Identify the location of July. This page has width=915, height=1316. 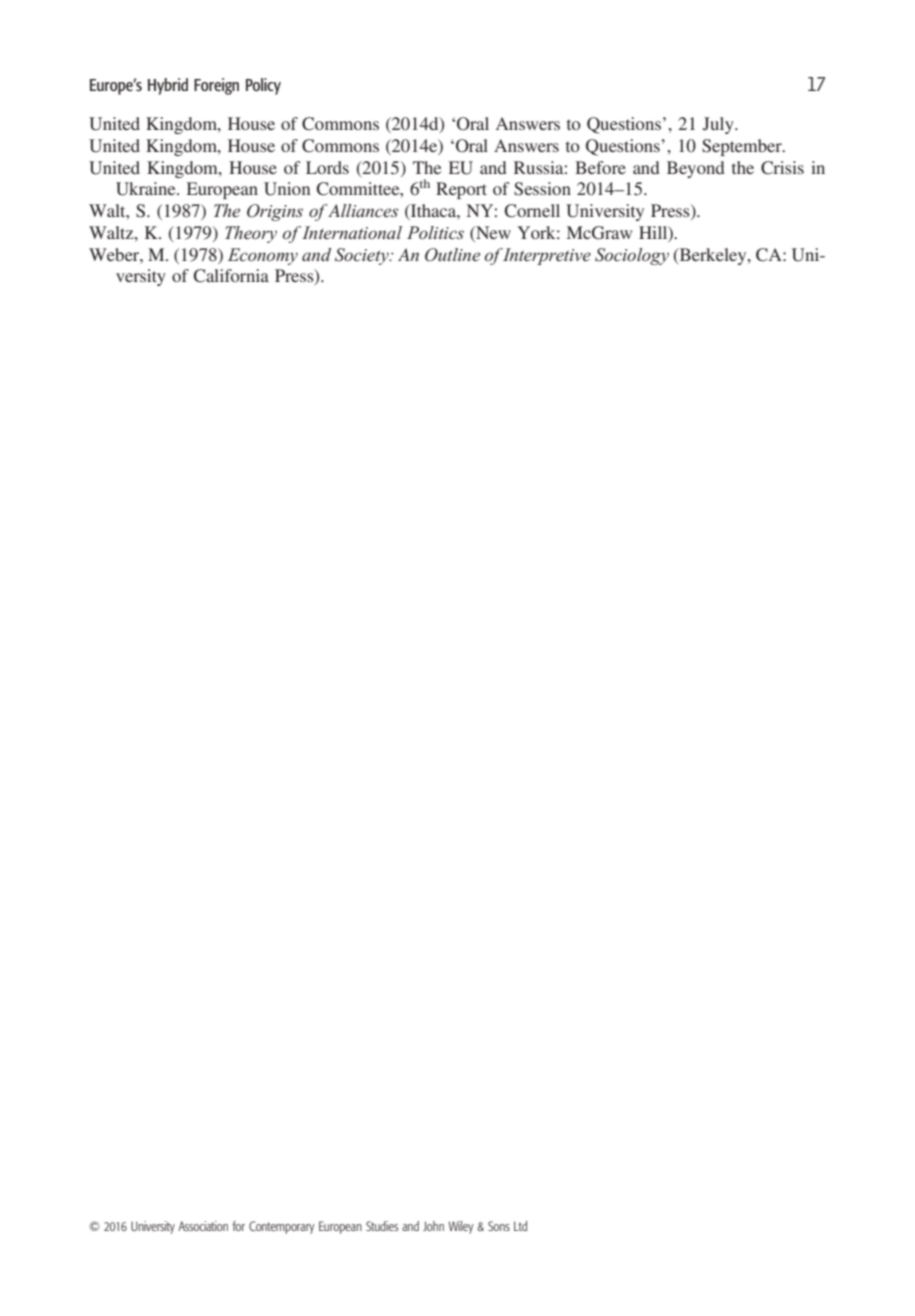
(719, 125).
